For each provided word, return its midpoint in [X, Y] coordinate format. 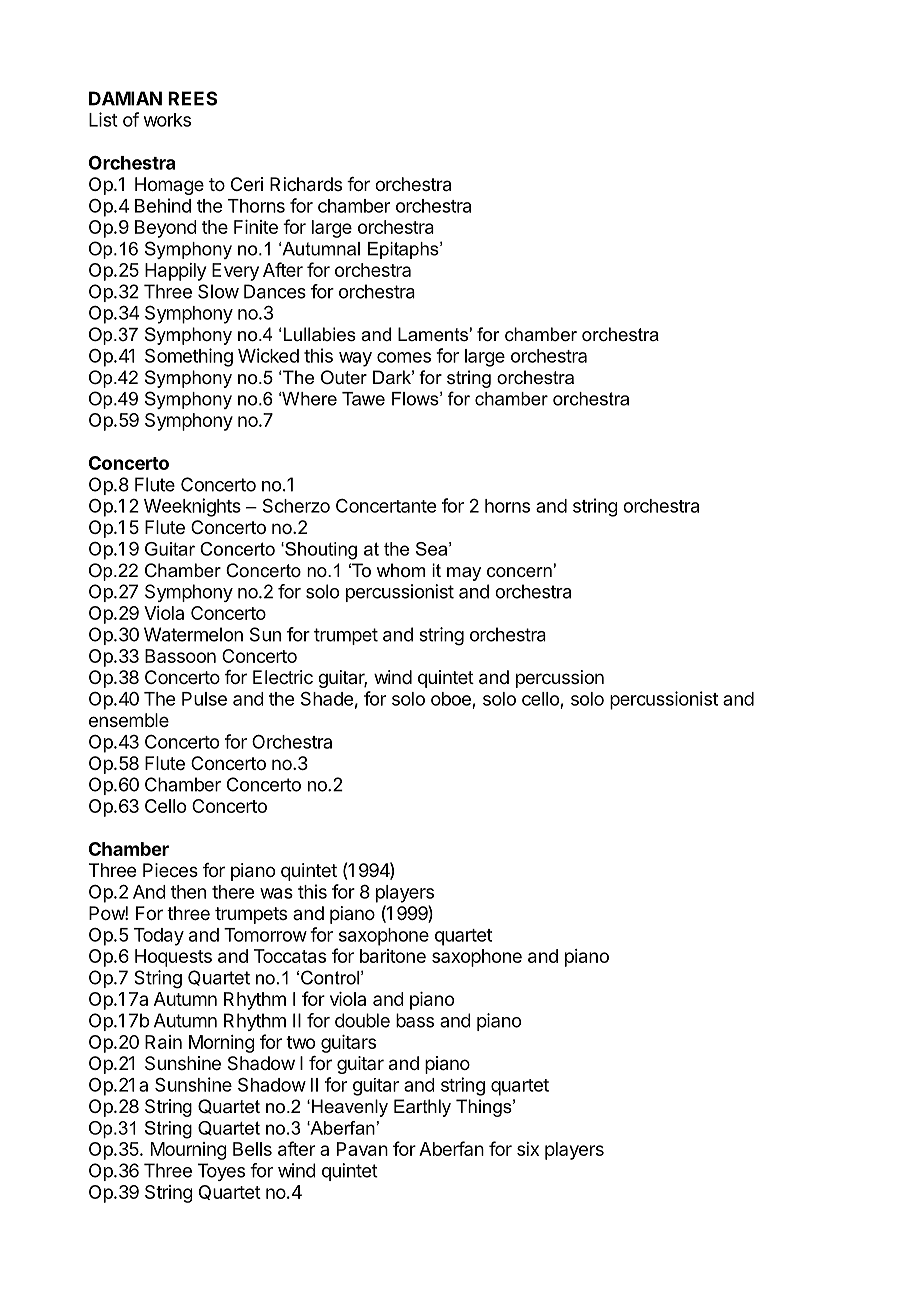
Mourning [189, 1151]
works [167, 120]
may [464, 574]
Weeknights [192, 507]
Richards [306, 184]
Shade [327, 698]
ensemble [129, 720]
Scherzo [296, 505]
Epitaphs [404, 250]
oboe [451, 699]
